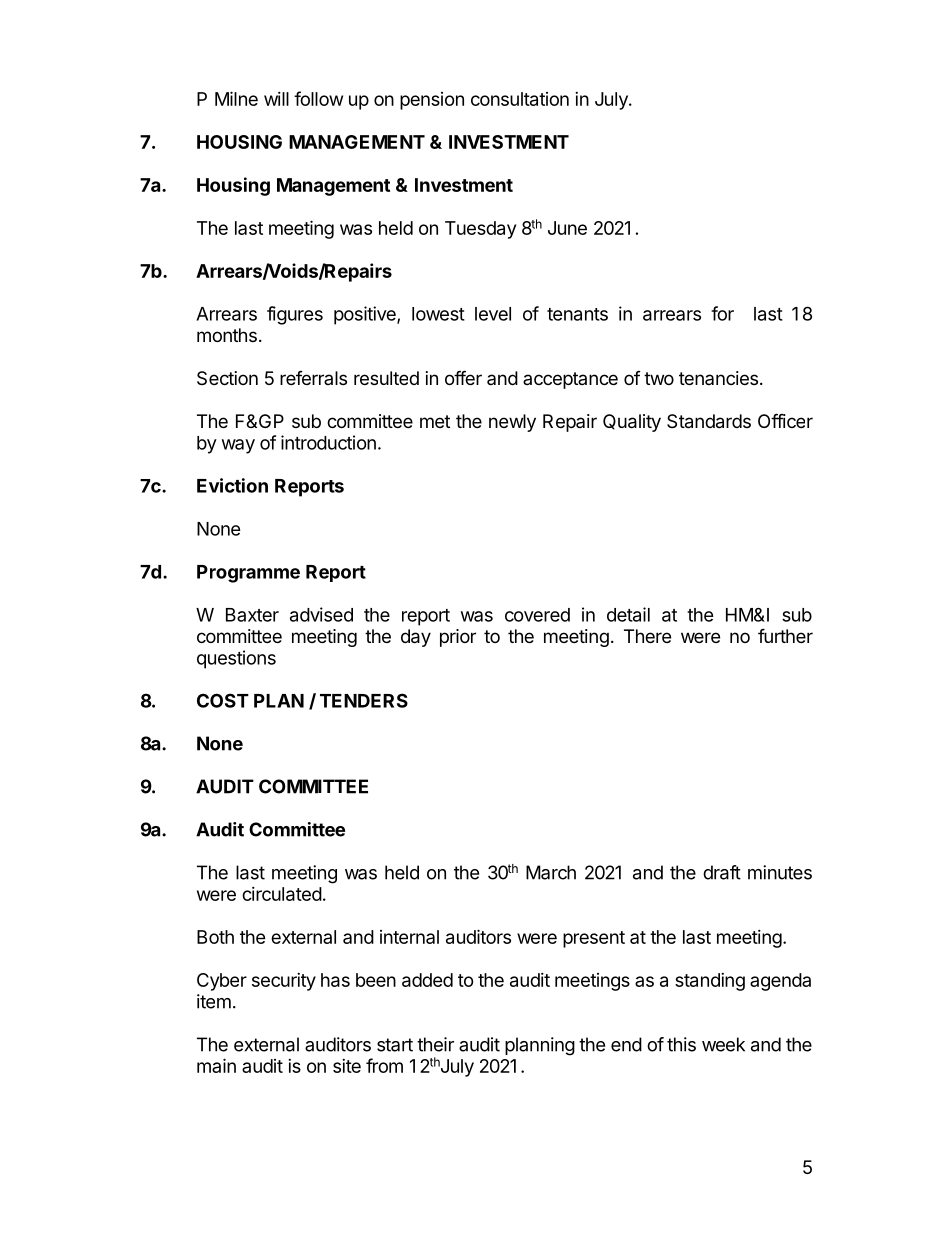  I want to click on further, so click(785, 635).
